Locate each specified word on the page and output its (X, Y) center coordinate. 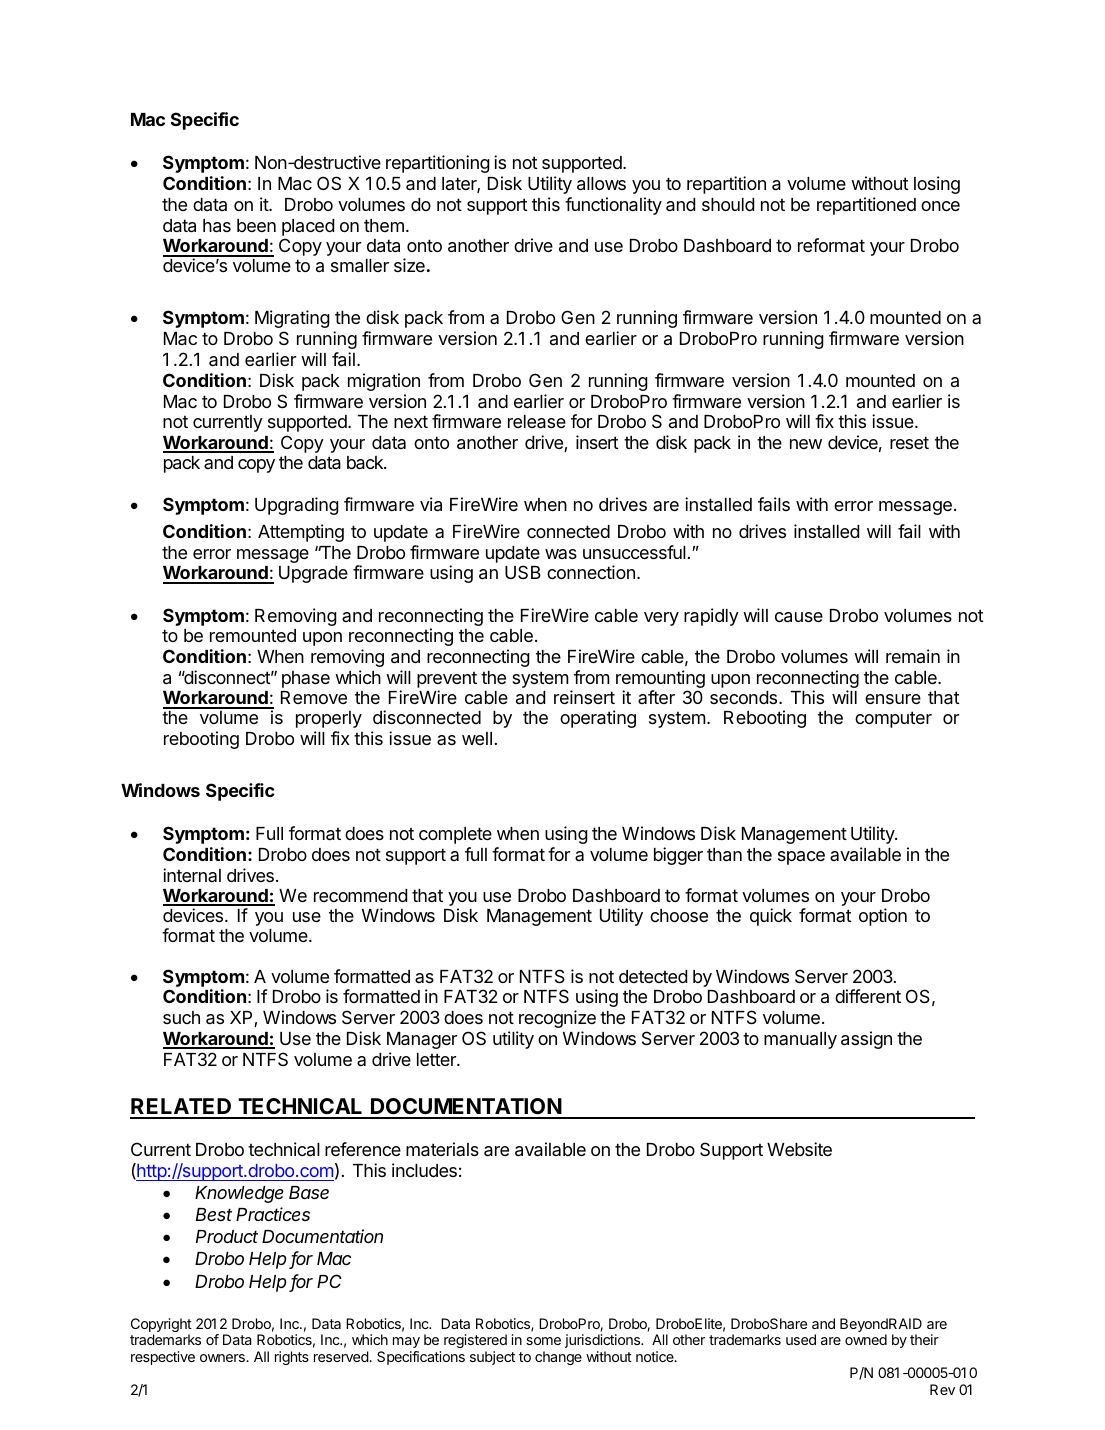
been (256, 225)
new (806, 444)
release (537, 422)
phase (306, 679)
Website (799, 1149)
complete (455, 835)
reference (363, 1149)
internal (192, 875)
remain (913, 656)
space (801, 858)
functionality (613, 206)
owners (223, 1358)
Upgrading (297, 506)
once (940, 206)
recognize (557, 1019)
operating (598, 719)
